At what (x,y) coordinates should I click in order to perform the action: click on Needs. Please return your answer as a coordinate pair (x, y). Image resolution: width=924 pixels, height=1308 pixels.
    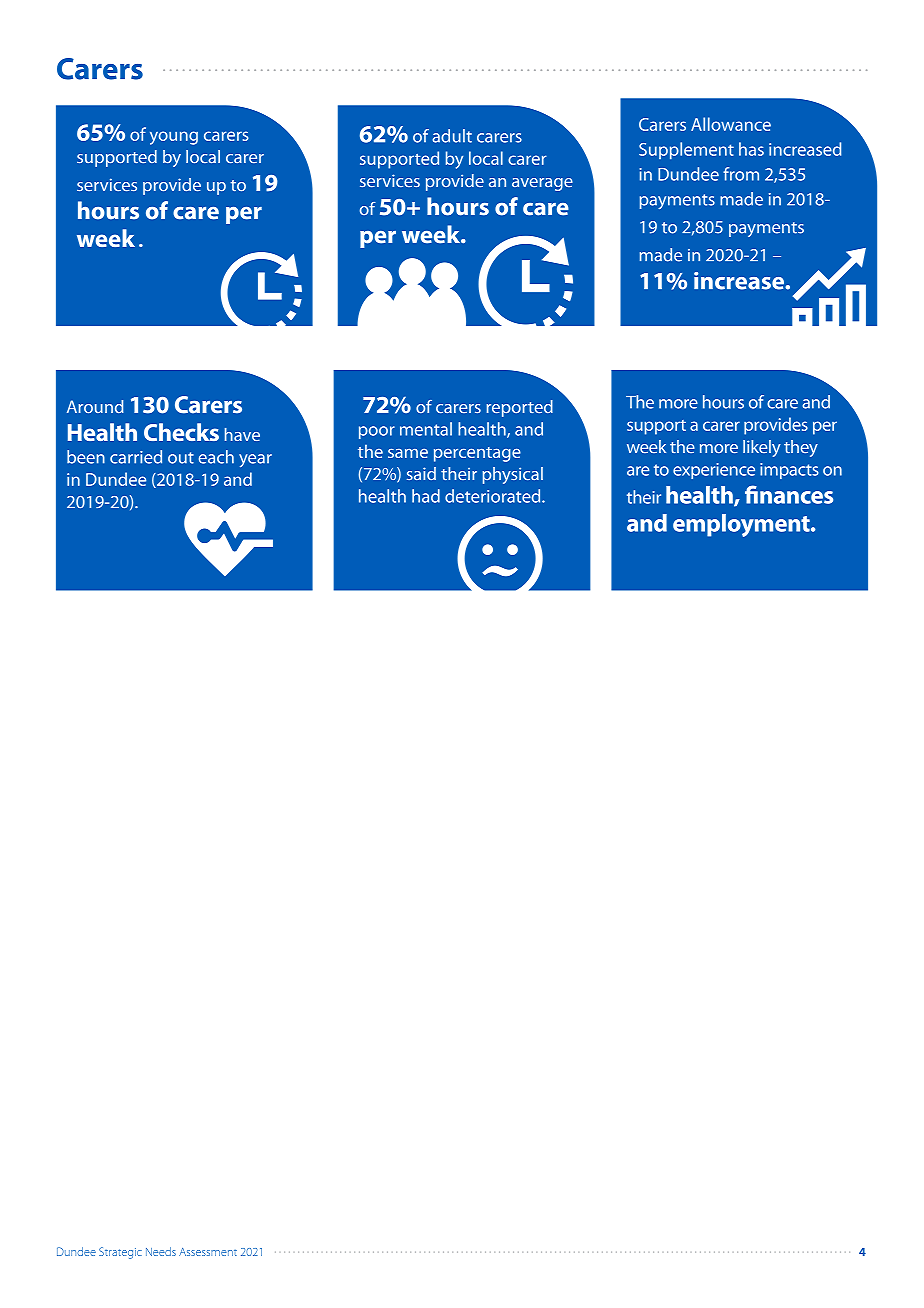
    Looking at the image, I should click on (161, 1251).
